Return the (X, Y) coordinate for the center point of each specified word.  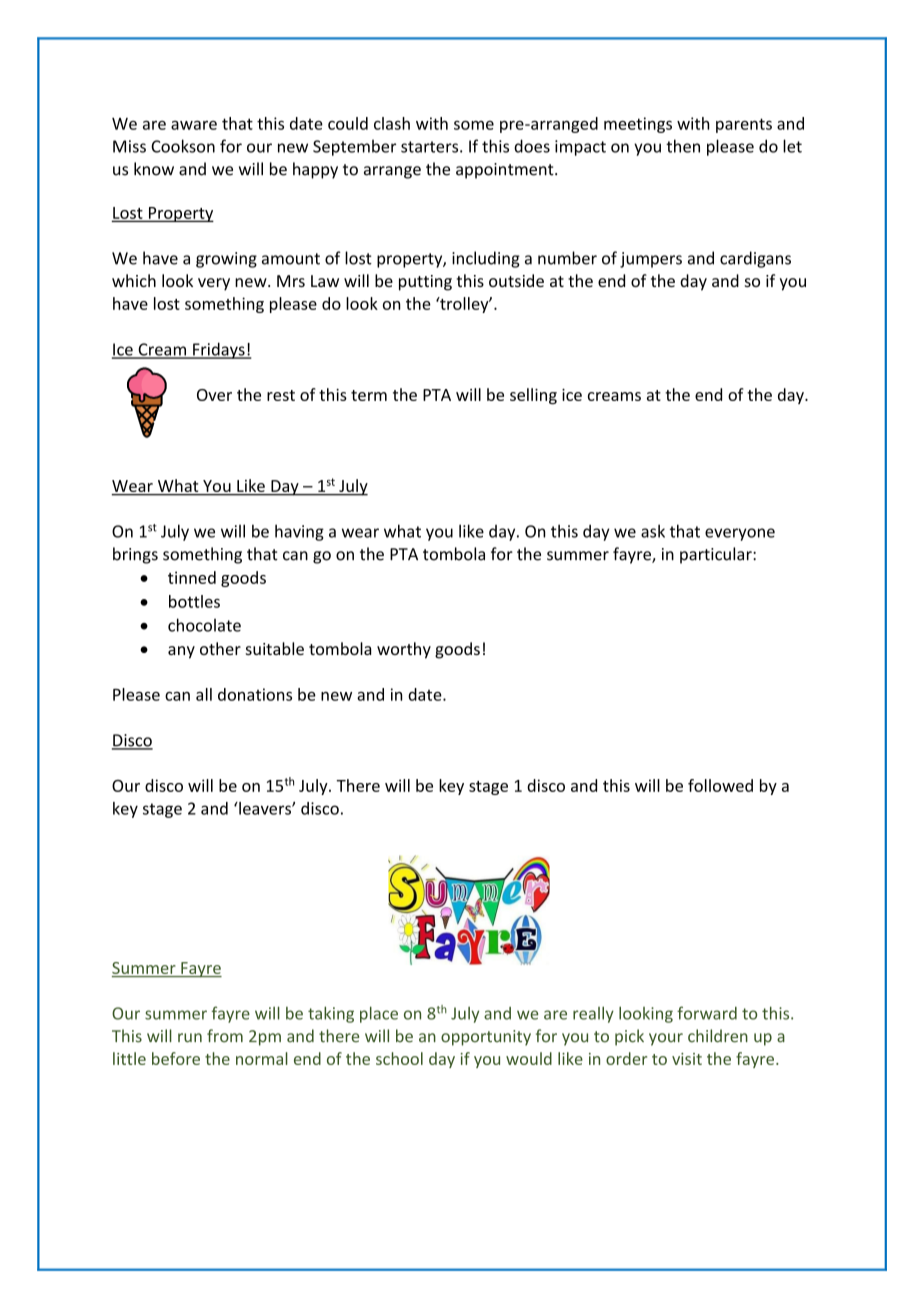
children (718, 1036)
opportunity (486, 1038)
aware (194, 125)
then (683, 146)
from (225, 1036)
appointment (506, 171)
